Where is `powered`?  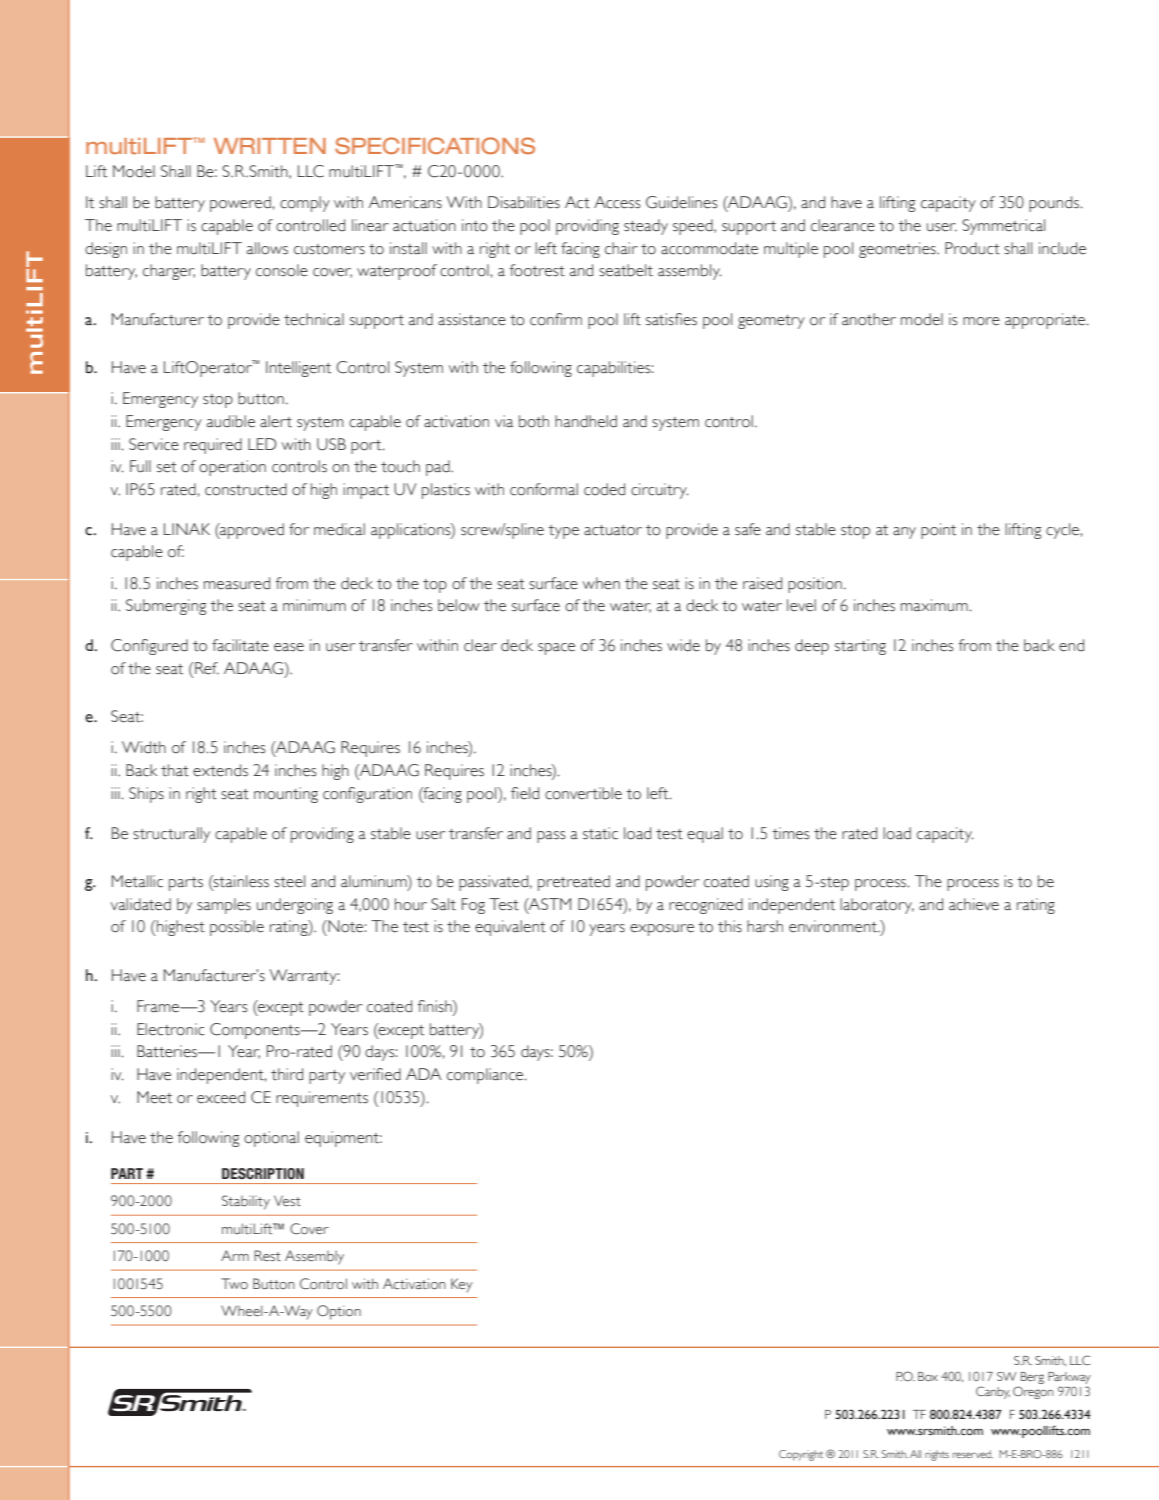 powered is located at coordinates (240, 204).
